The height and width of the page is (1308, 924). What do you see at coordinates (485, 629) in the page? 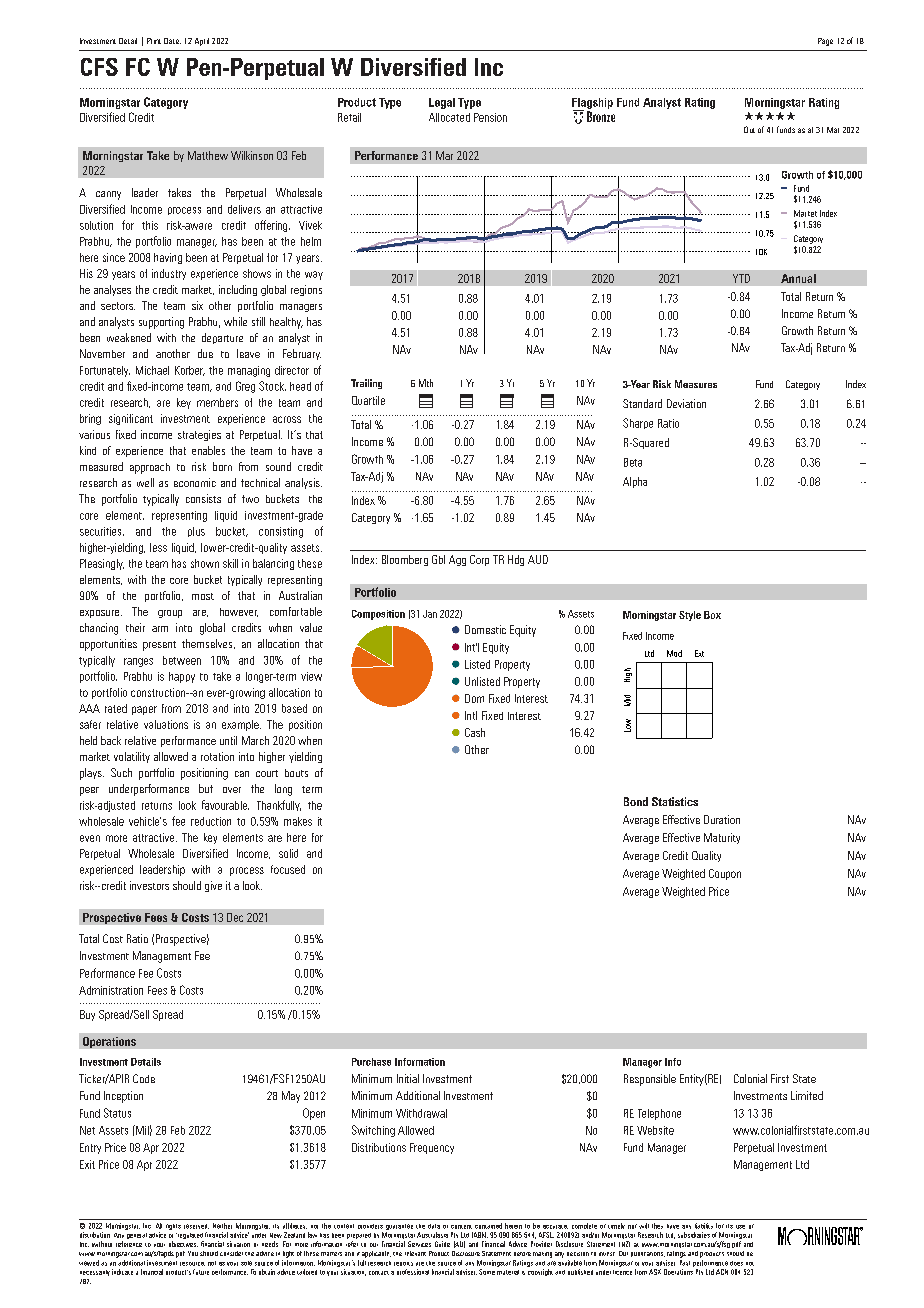
I see `Domestic` at bounding box center [485, 629].
